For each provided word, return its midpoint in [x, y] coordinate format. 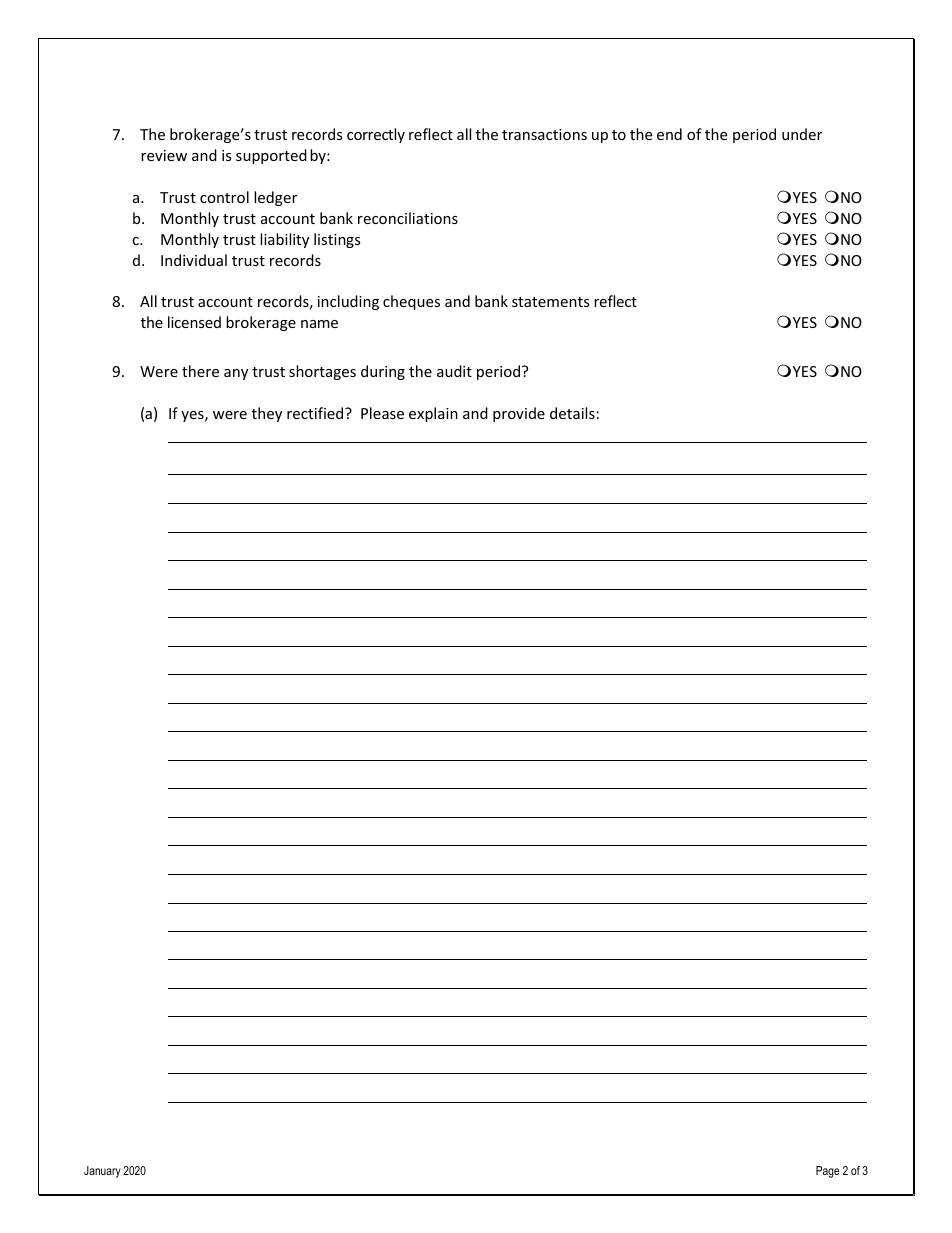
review [164, 155]
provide [519, 414]
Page [828, 1172]
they [267, 414]
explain [433, 414]
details [572, 413]
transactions [544, 134]
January [102, 1172]
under [802, 134]
